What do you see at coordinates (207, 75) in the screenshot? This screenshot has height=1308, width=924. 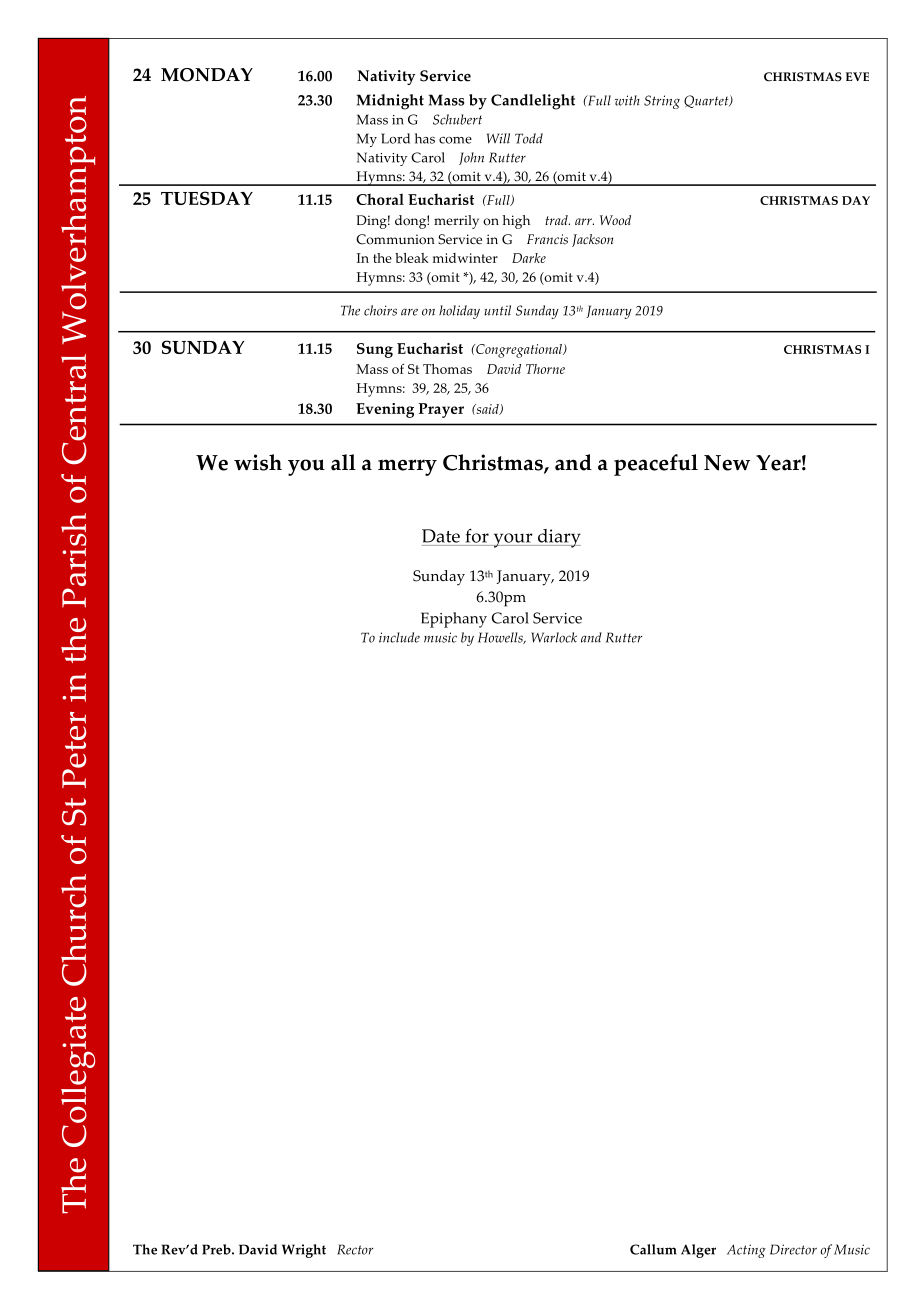 I see `MONDAY` at bounding box center [207, 75].
